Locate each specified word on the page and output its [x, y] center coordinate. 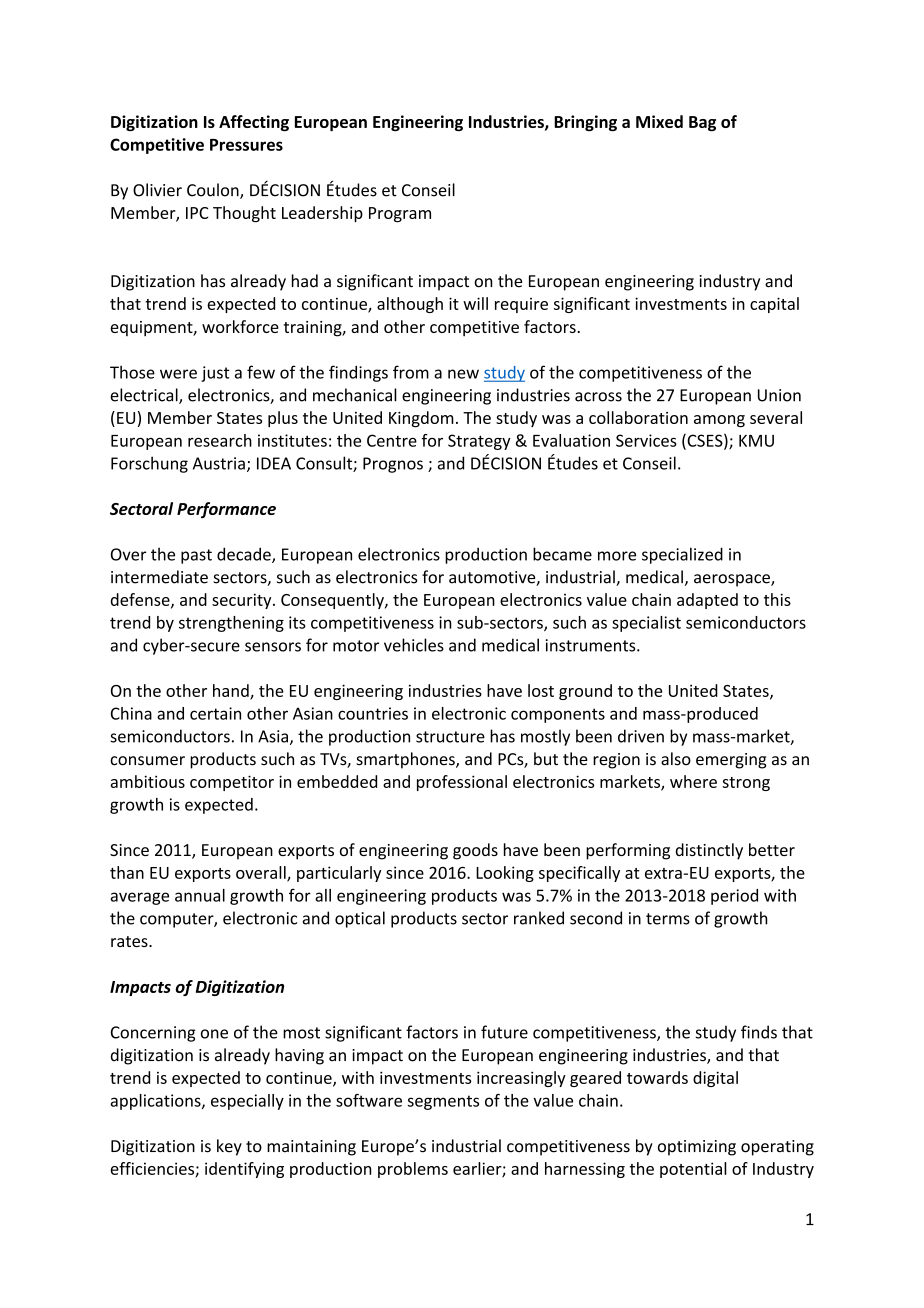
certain [215, 713]
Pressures [246, 145]
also [676, 759]
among [719, 421]
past [196, 556]
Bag [702, 123]
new [463, 374]
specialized [682, 555]
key [229, 1147]
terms [668, 919]
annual [200, 895]
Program [400, 214]
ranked [539, 918]
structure [450, 737]
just [215, 374]
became [562, 554]
